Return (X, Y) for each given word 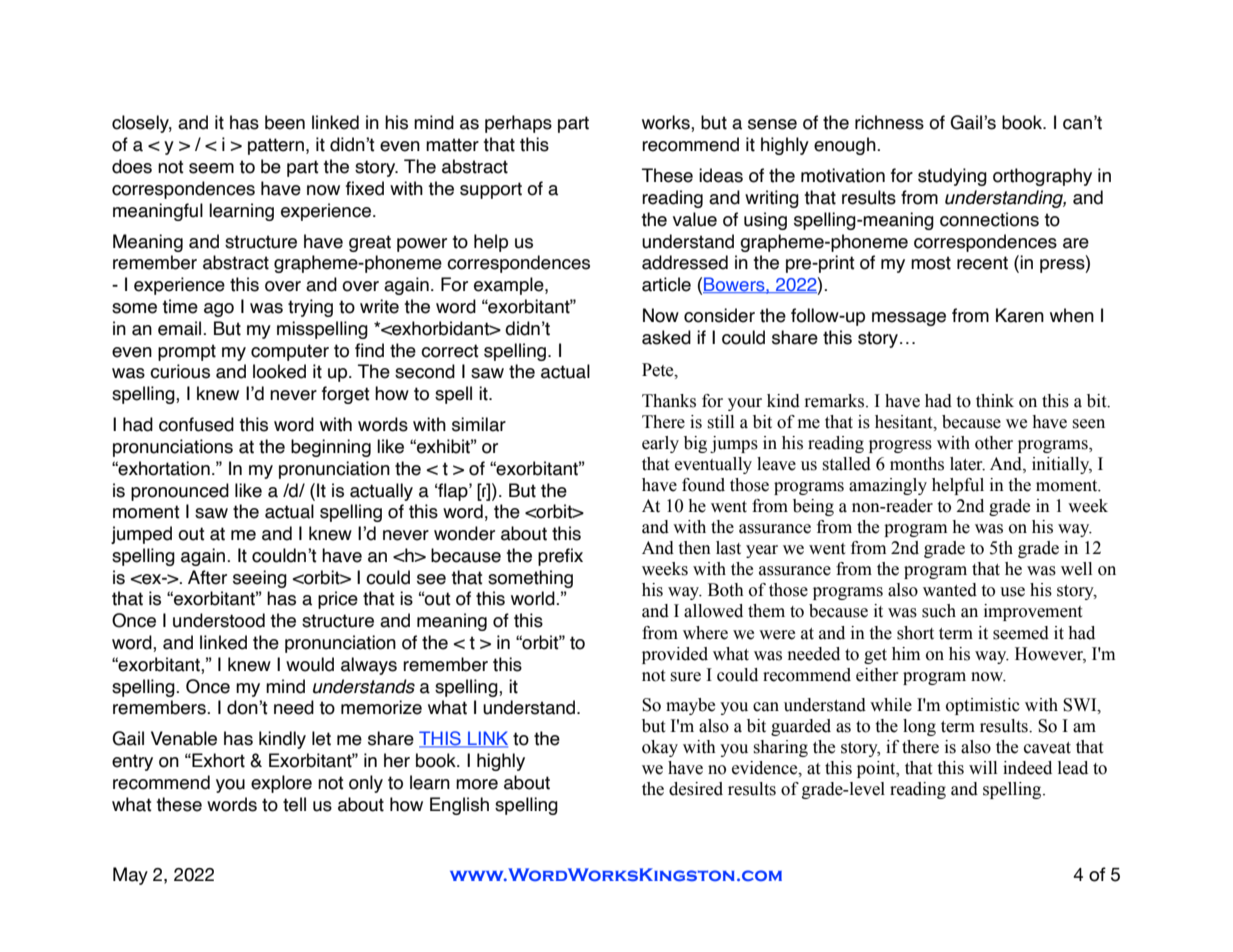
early (660, 444)
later (967, 464)
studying (952, 177)
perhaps (518, 124)
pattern (277, 146)
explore (281, 784)
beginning (331, 448)
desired (696, 789)
